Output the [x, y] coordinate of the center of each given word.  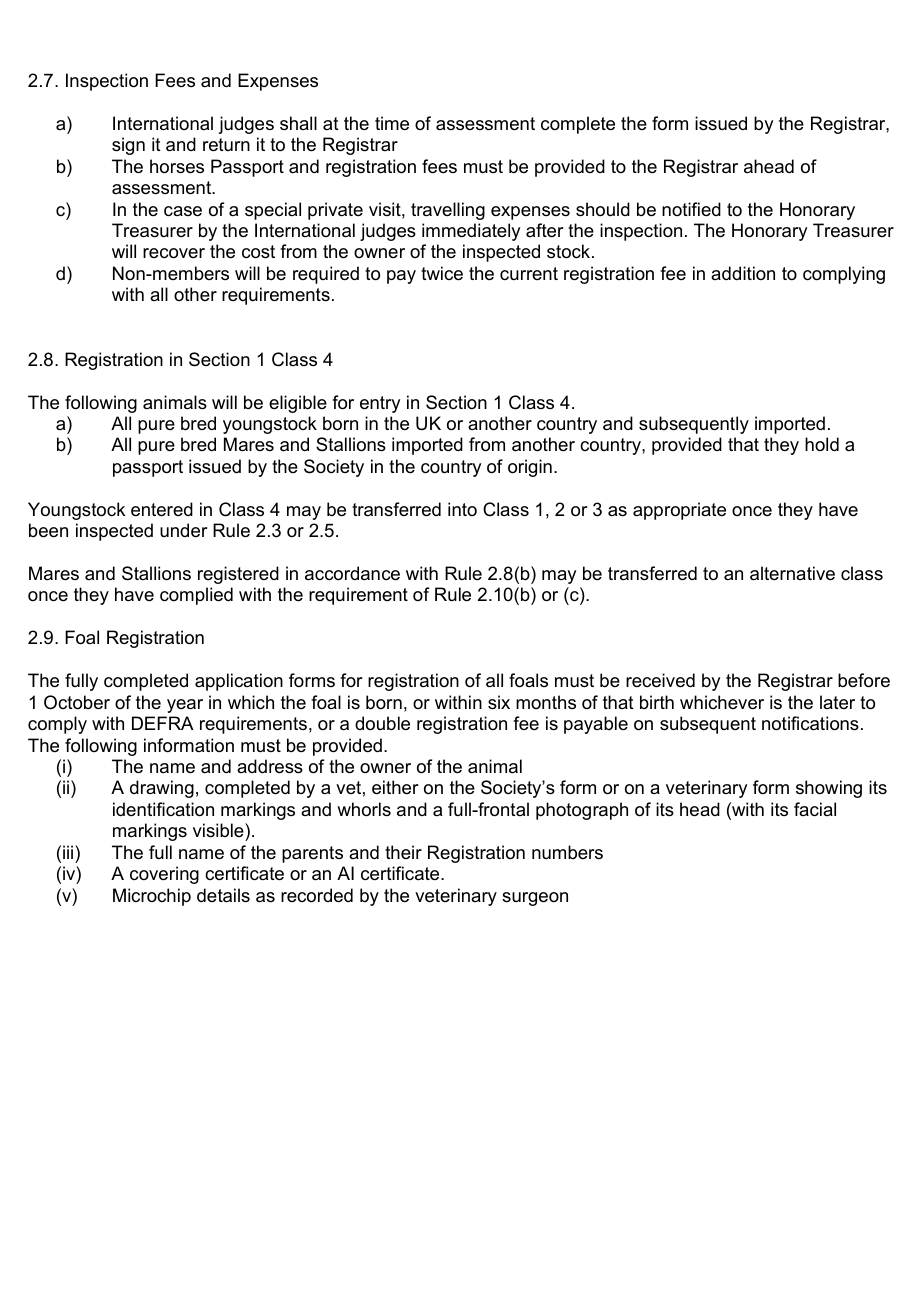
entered [162, 509]
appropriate [679, 511]
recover [174, 253]
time [392, 123]
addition [743, 273]
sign [128, 146]
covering [164, 875]
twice [442, 273]
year [185, 706]
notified [691, 209]
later [837, 702]
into [462, 509]
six [499, 702]
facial [815, 809]
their [403, 852]
